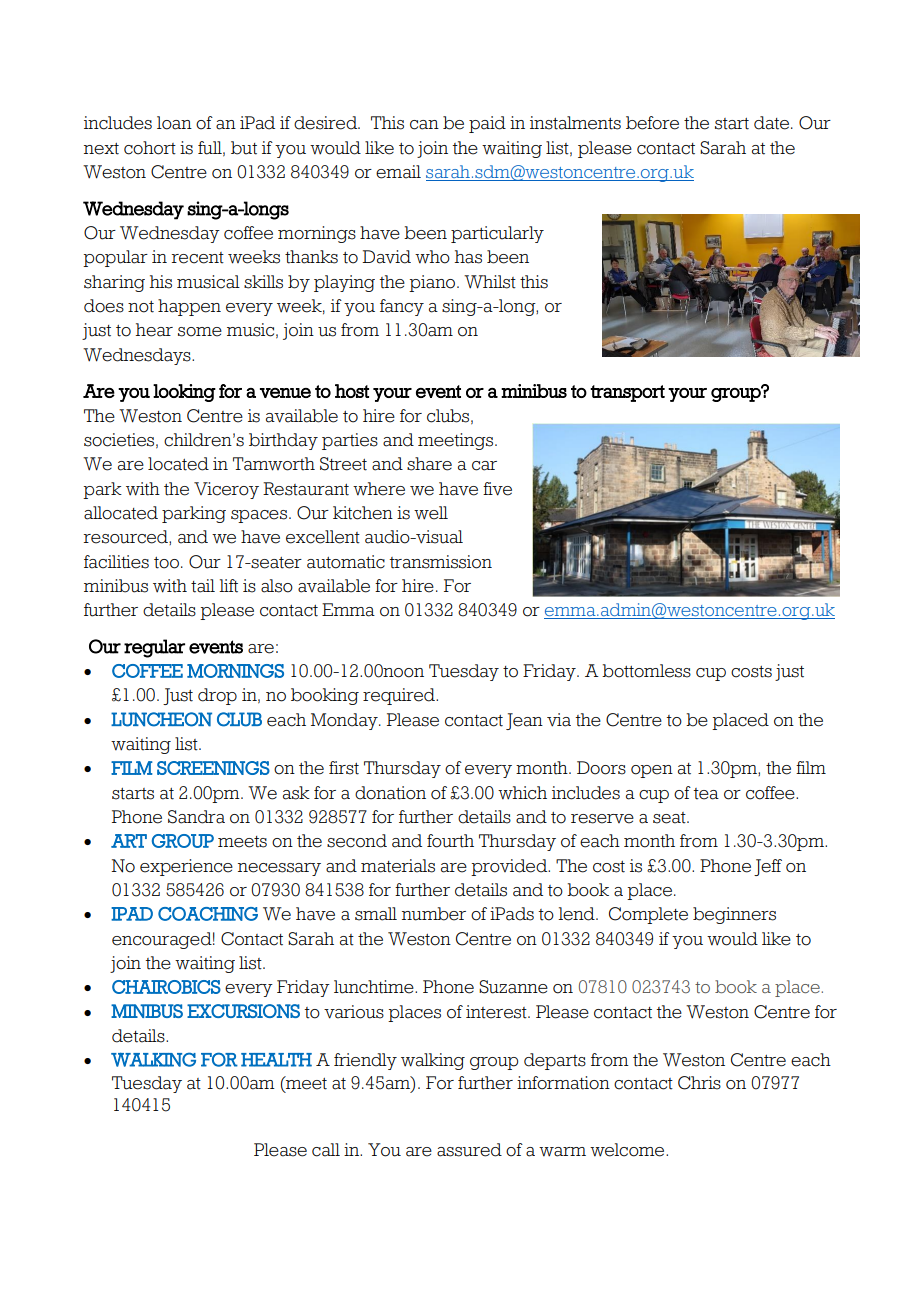 The width and height of the screenshot is (924, 1308). What do you see at coordinates (150, 148) in the screenshot?
I see `cohort` at bounding box center [150, 148].
